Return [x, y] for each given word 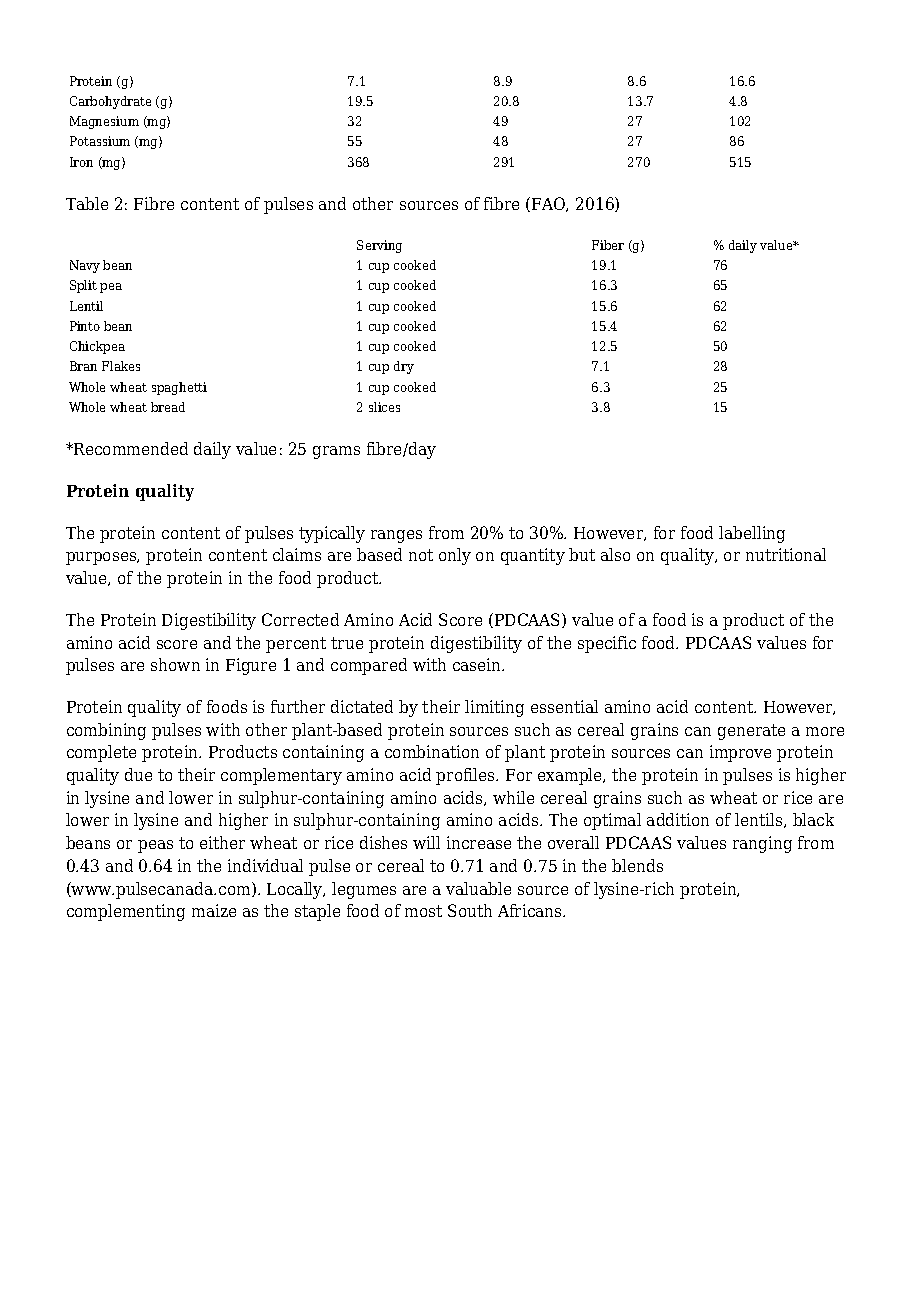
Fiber [608, 245]
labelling [752, 534]
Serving [379, 246]
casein [478, 664]
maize [214, 910]
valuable [478, 888]
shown [175, 664]
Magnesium [104, 122]
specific [607, 644]
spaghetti [179, 388]
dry [404, 367]
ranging [762, 844]
